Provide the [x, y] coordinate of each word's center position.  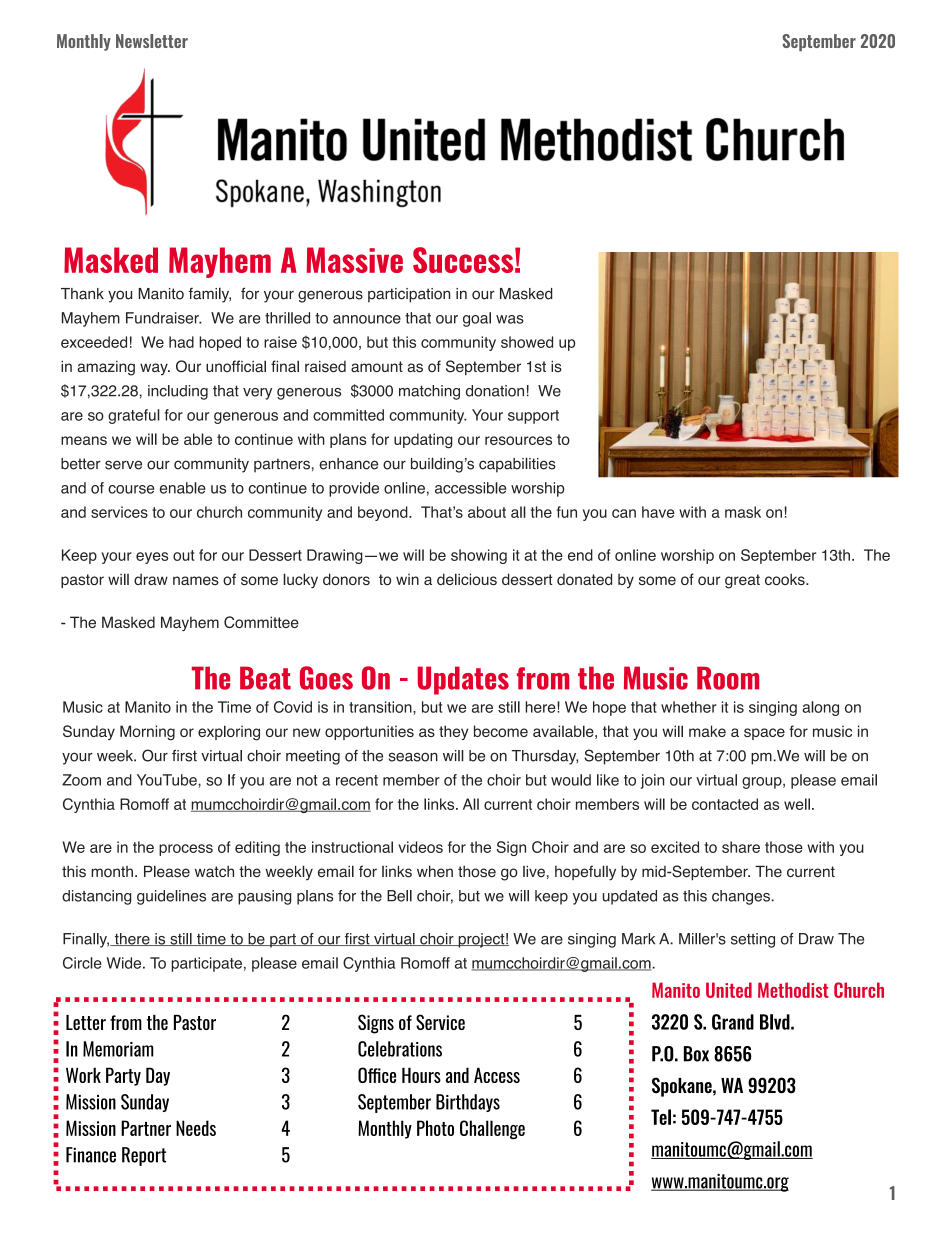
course [131, 489]
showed [527, 342]
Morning [147, 733]
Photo [435, 1128]
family [210, 295]
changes [742, 897]
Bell [399, 896]
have [658, 512]
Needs [196, 1128]
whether [689, 707]
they [453, 732]
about [487, 512]
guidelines [171, 897]
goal [477, 319]
